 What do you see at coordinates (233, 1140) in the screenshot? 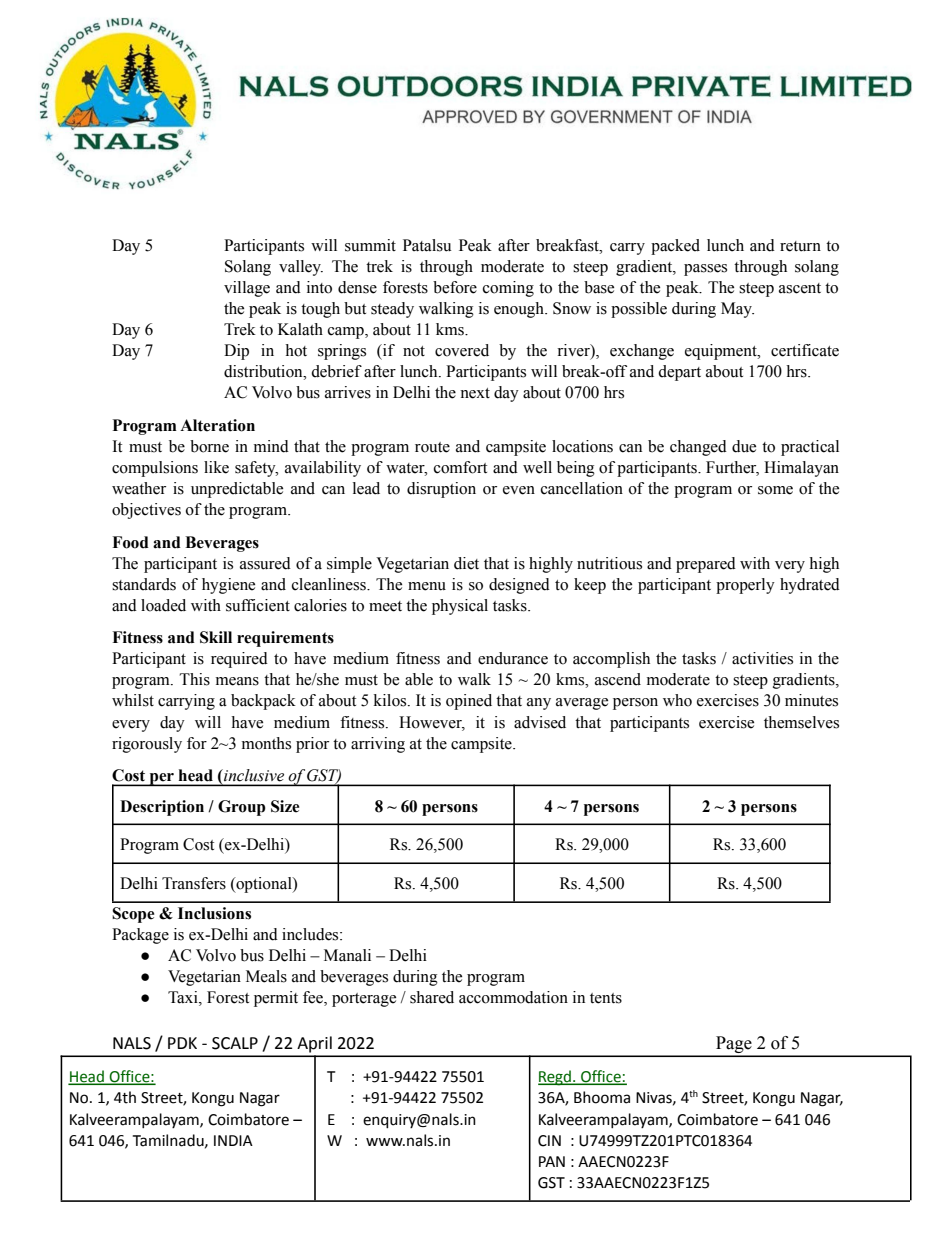
I see `INDIA` at bounding box center [233, 1140].
